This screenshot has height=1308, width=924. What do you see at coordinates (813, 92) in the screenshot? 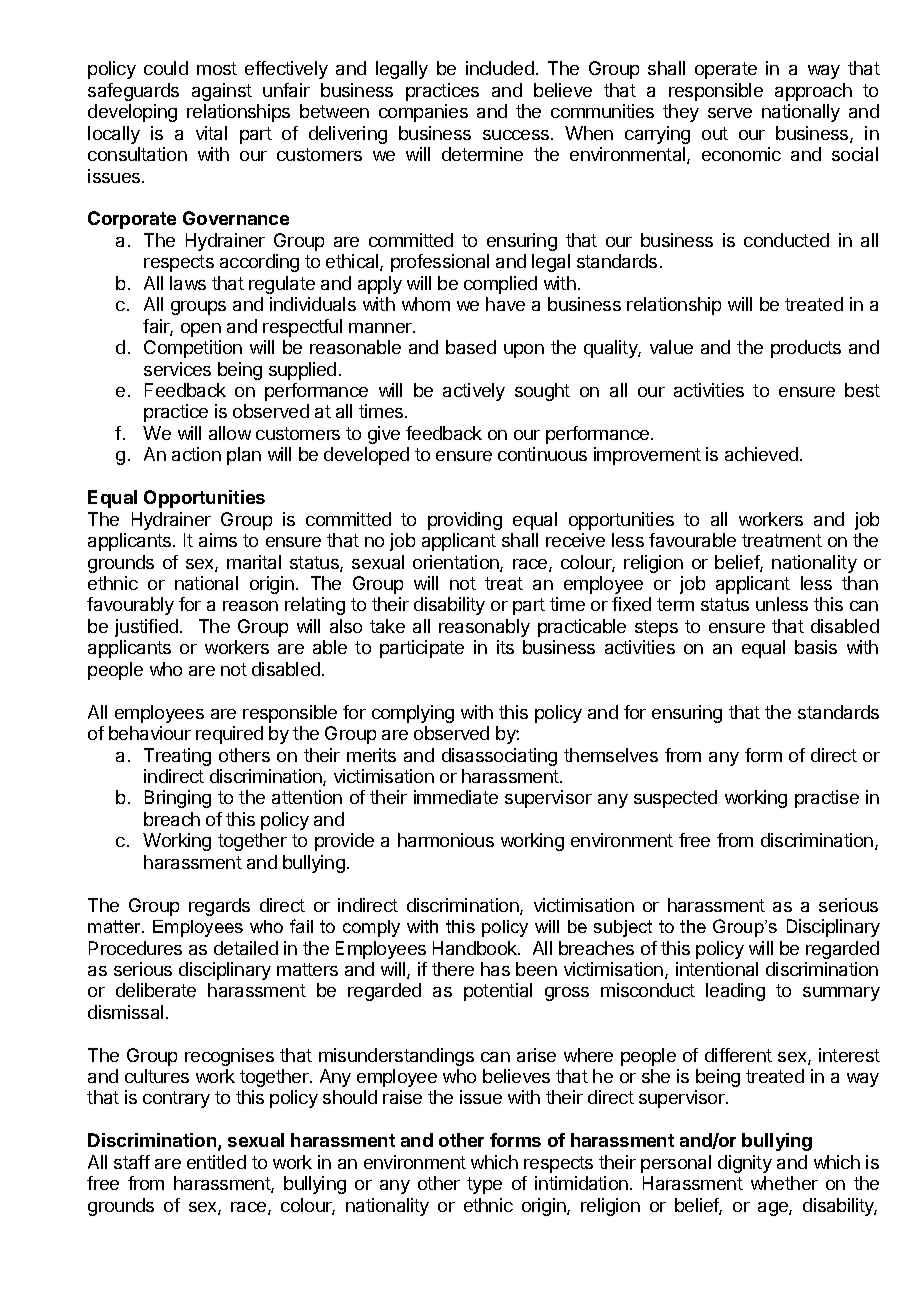
I see `approach` at bounding box center [813, 92].
